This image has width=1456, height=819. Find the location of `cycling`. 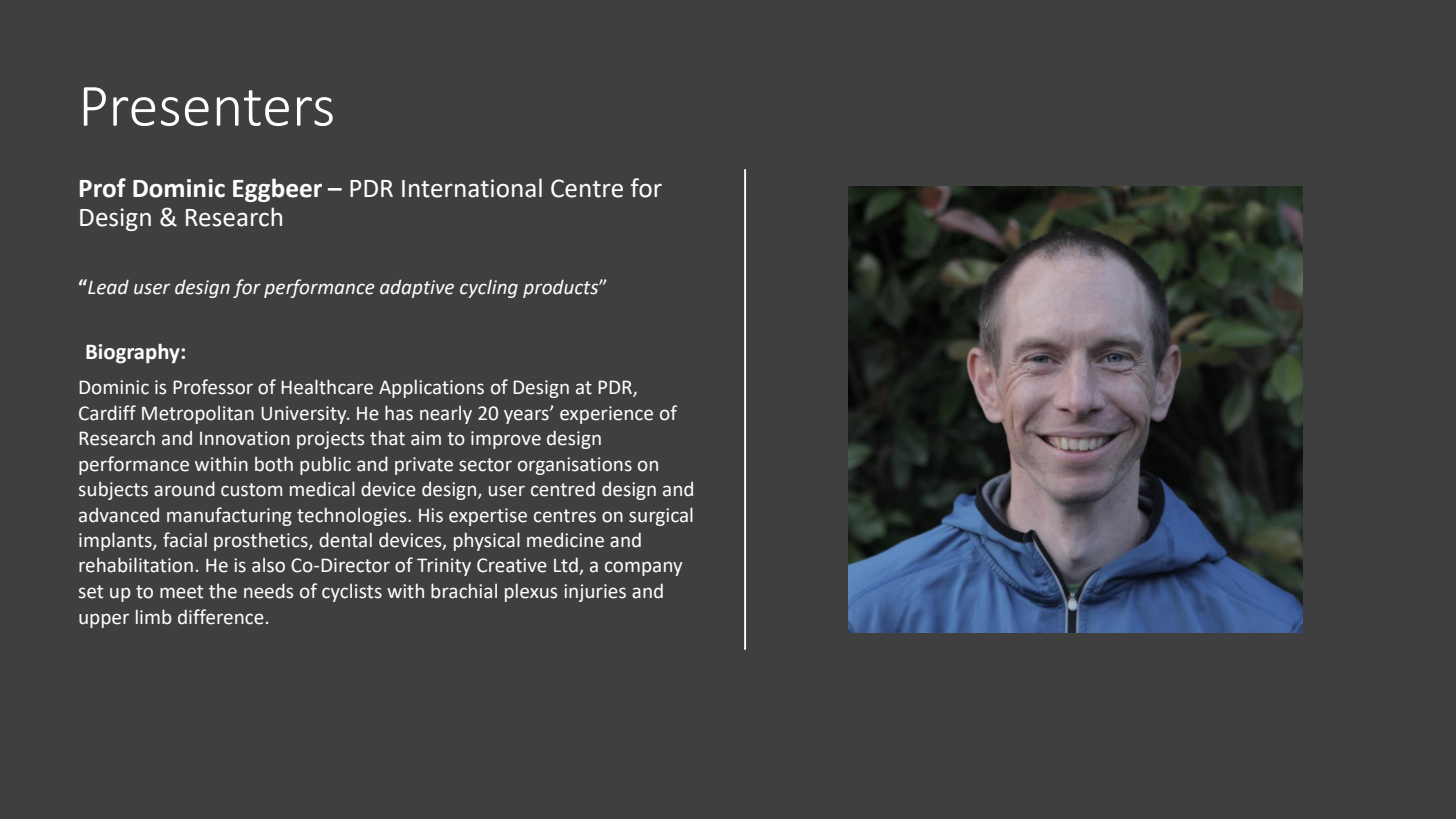

cycling is located at coordinates (489, 289).
